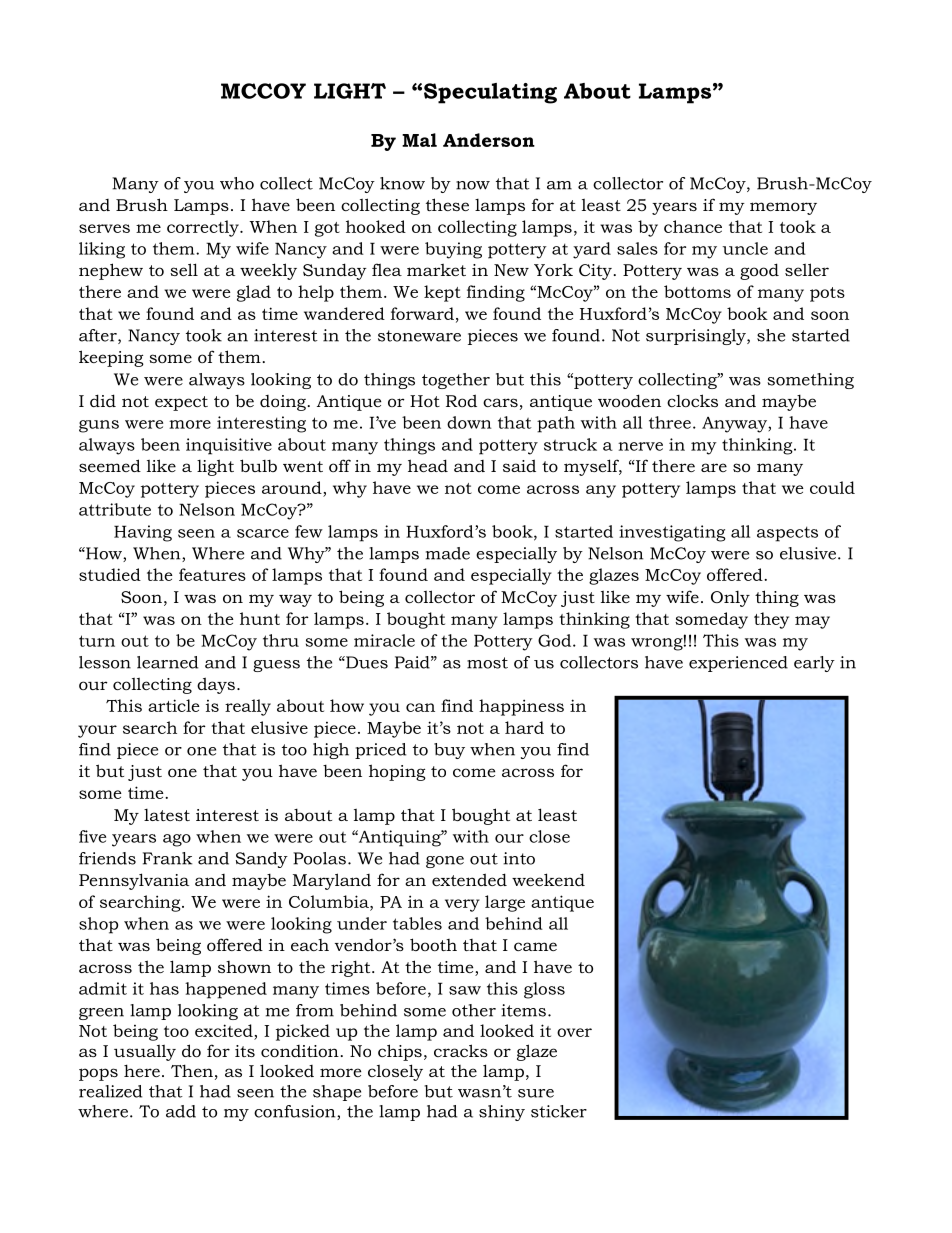 Image resolution: width=952 pixels, height=1233 pixels. What do you see at coordinates (448, 553) in the image?
I see `made` at bounding box center [448, 553].
